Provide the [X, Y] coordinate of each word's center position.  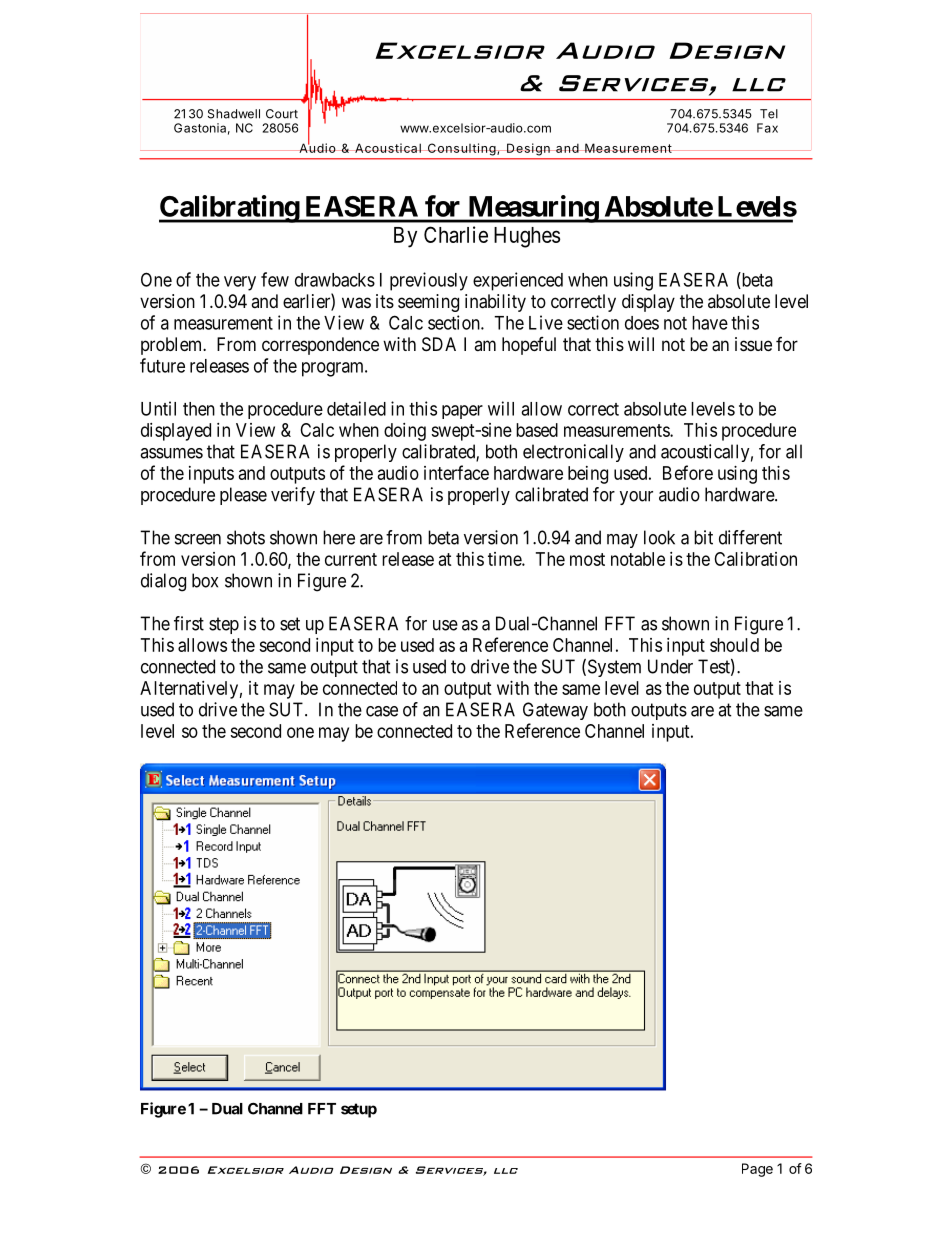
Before [688, 472]
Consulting [462, 149]
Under [670, 666]
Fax [767, 128]
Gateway [555, 711]
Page [757, 1170]
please [243, 496]
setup [359, 1110]
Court [282, 114]
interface [456, 472]
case [382, 711]
